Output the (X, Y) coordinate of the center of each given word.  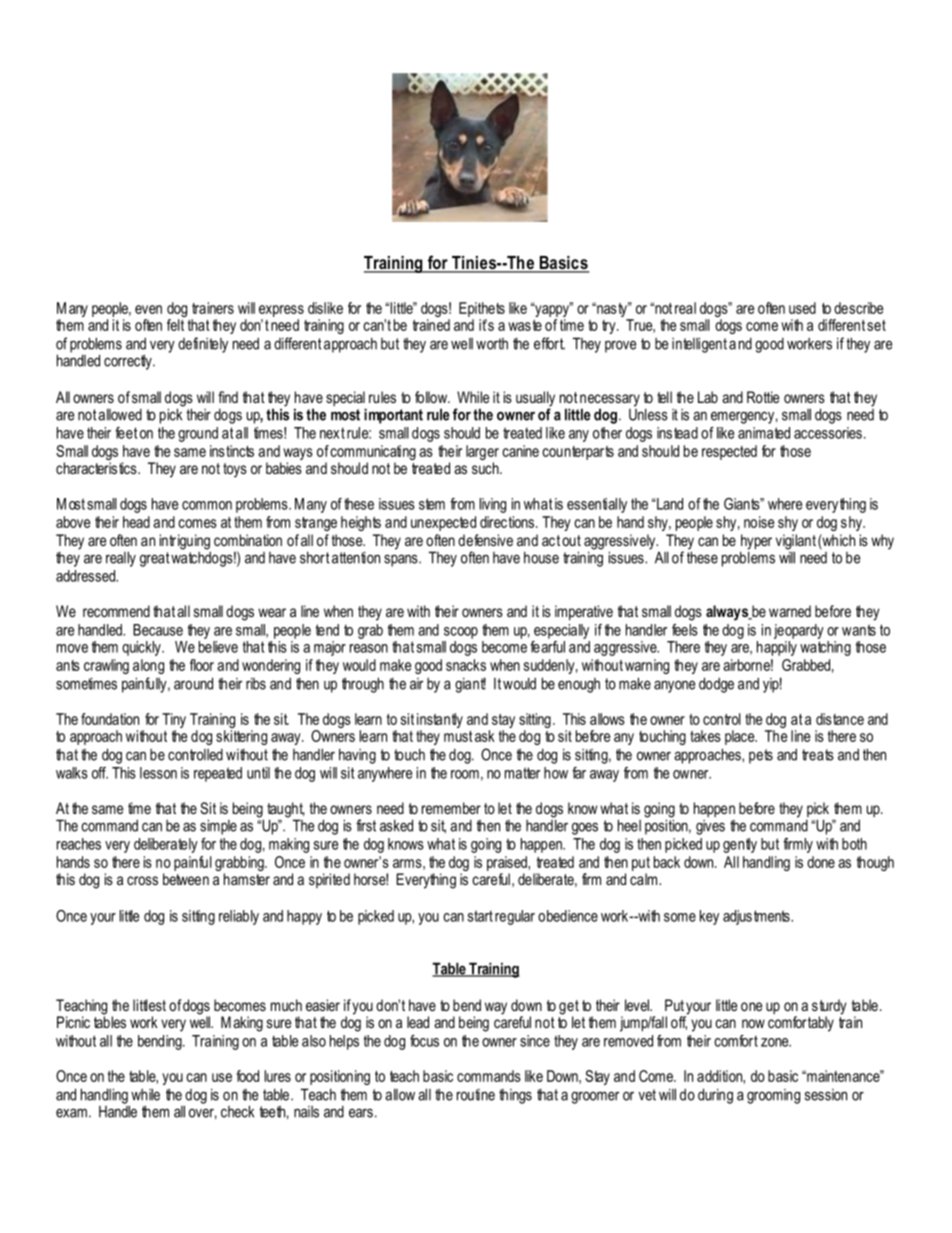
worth (492, 344)
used (802, 308)
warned (790, 611)
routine (476, 1095)
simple (218, 827)
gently (740, 845)
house (541, 557)
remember (451, 808)
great (155, 559)
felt (175, 325)
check (237, 1111)
